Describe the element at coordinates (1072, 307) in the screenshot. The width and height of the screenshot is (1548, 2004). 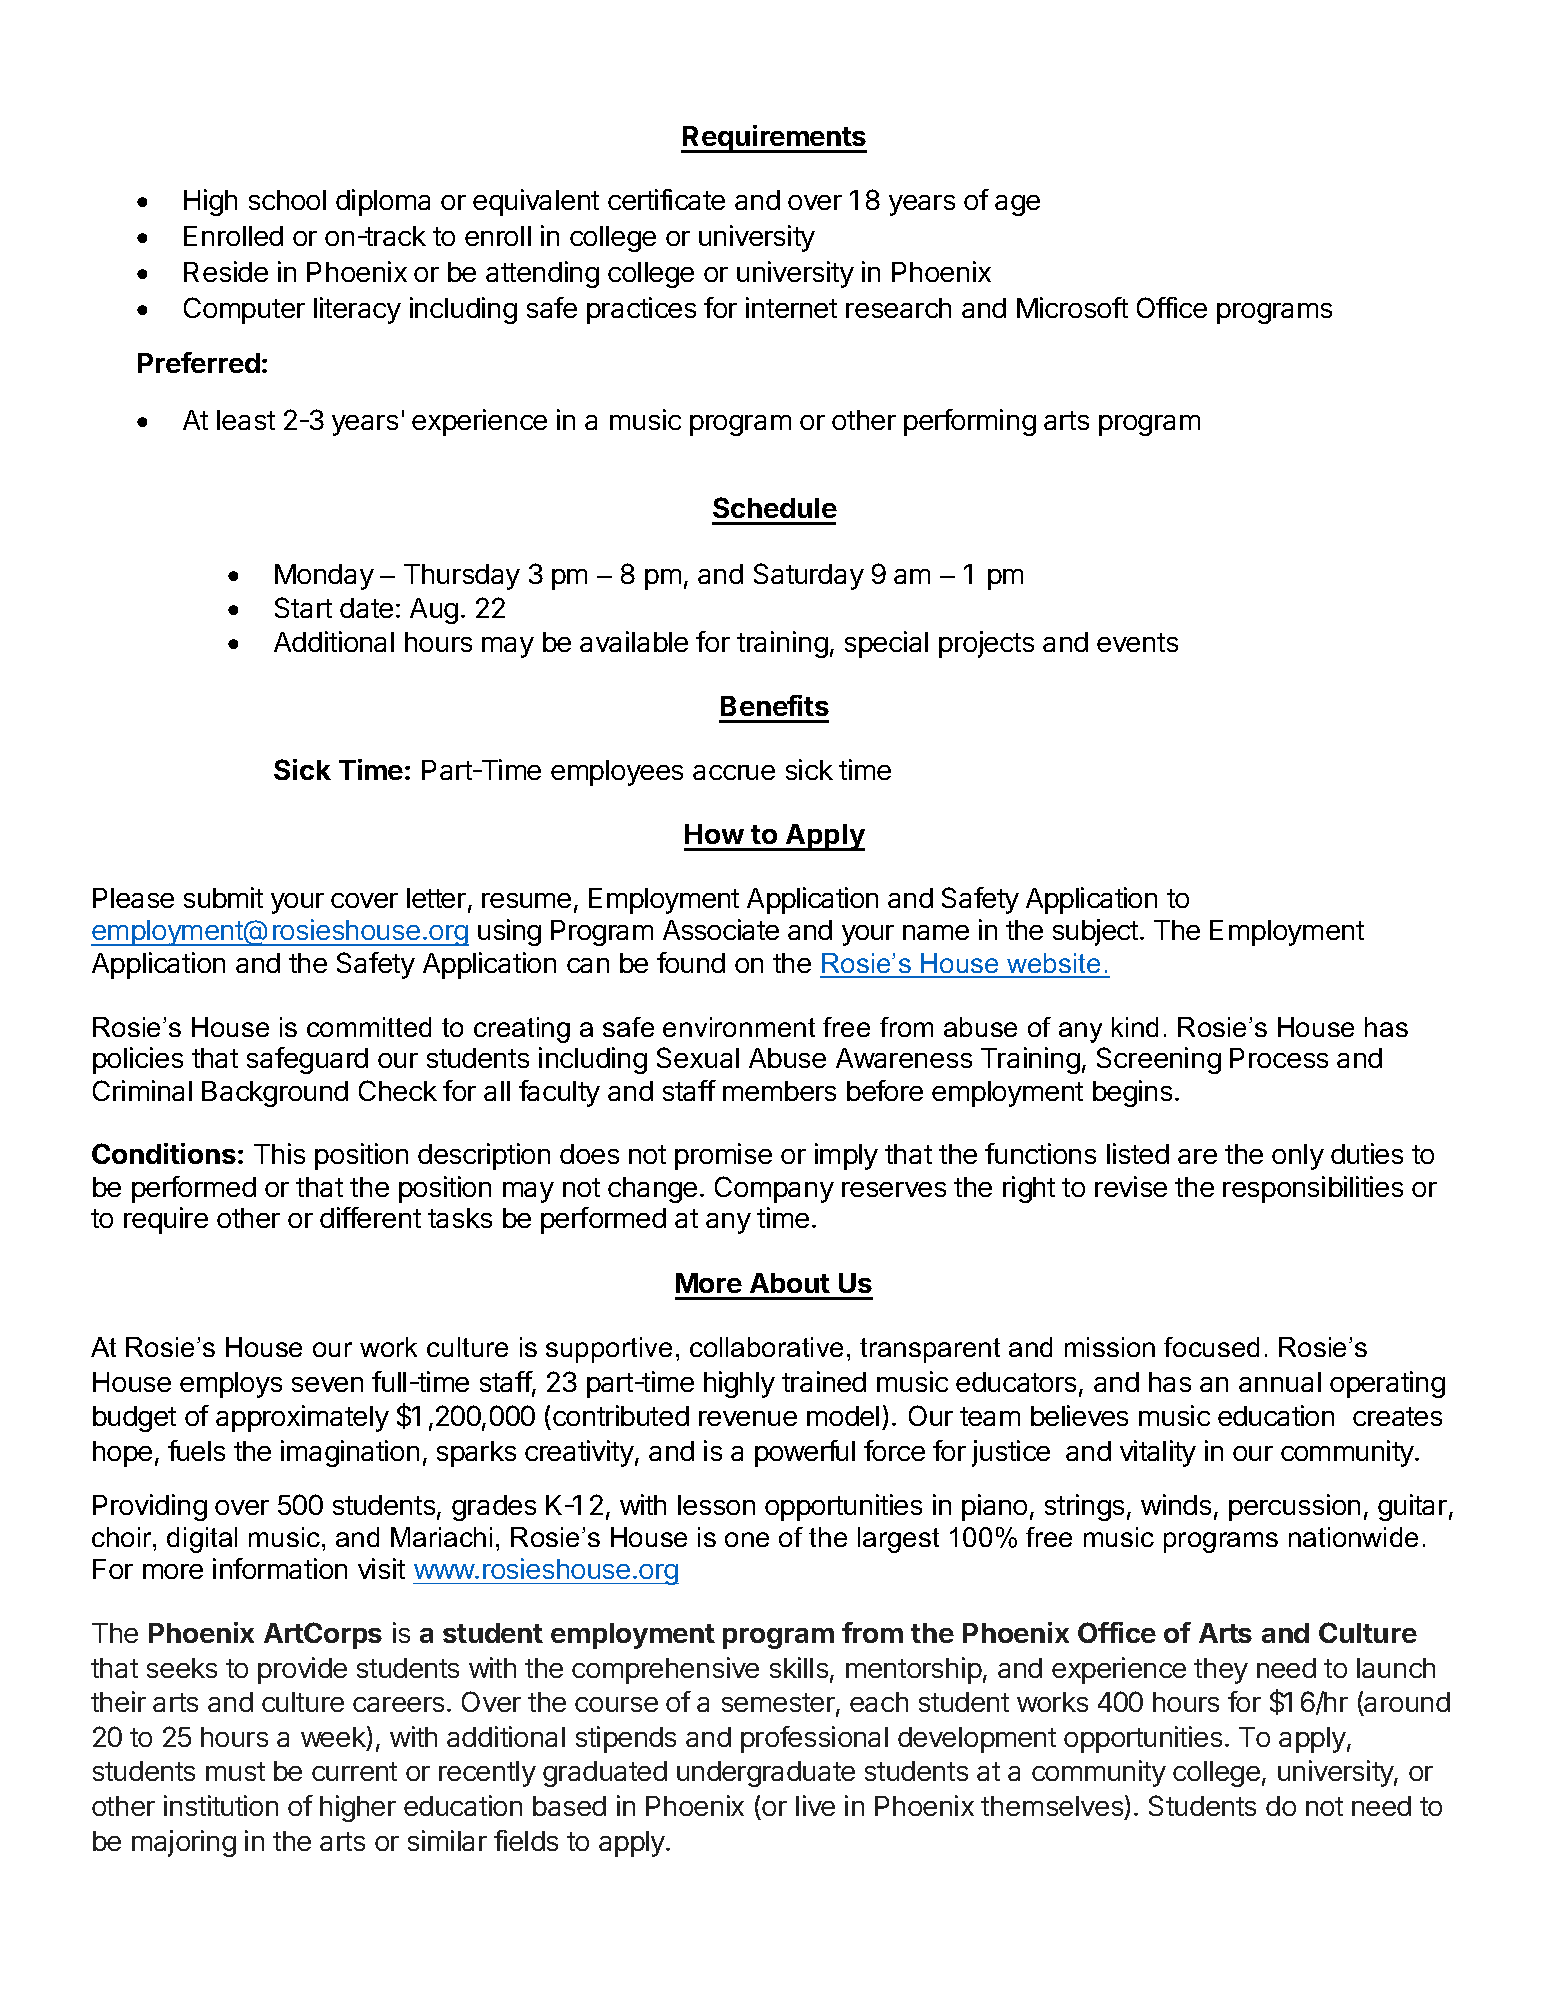
I see `Microsoft` at that location.
